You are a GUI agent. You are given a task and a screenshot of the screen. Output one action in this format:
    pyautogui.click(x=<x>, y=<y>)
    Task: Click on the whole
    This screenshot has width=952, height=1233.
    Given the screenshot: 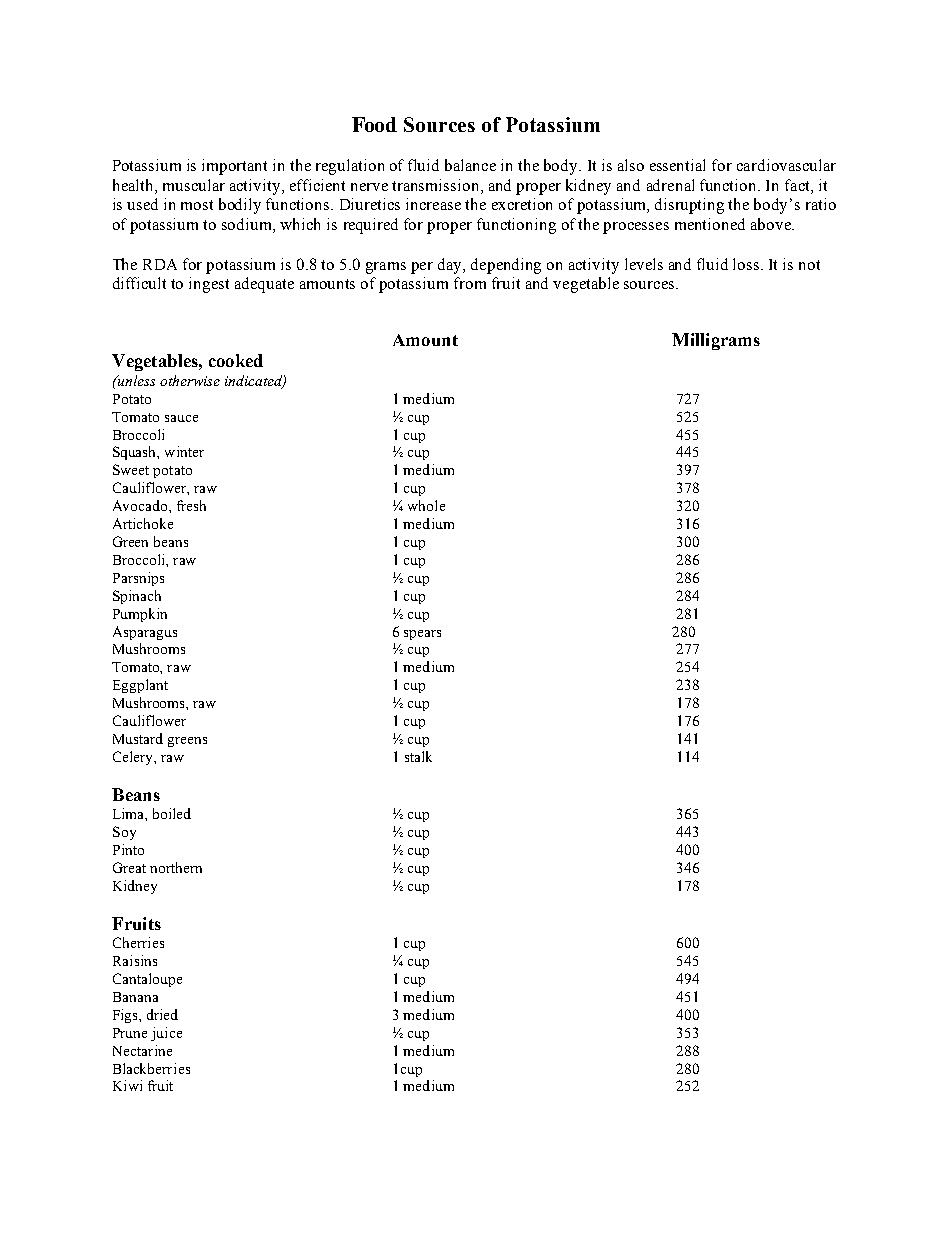 What is the action you would take?
    pyautogui.click(x=426, y=505)
